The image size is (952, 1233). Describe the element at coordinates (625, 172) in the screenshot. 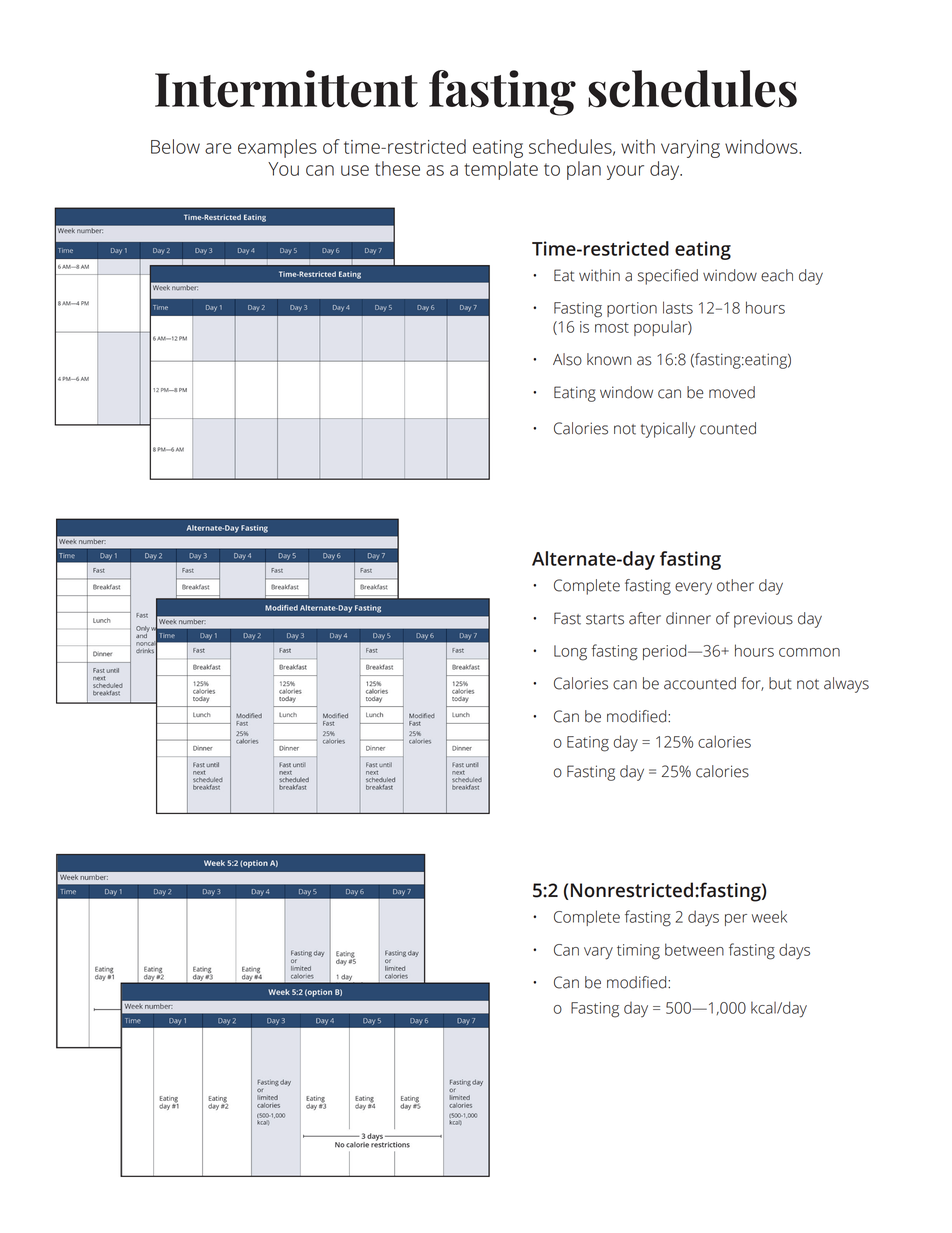

I see `your` at that location.
